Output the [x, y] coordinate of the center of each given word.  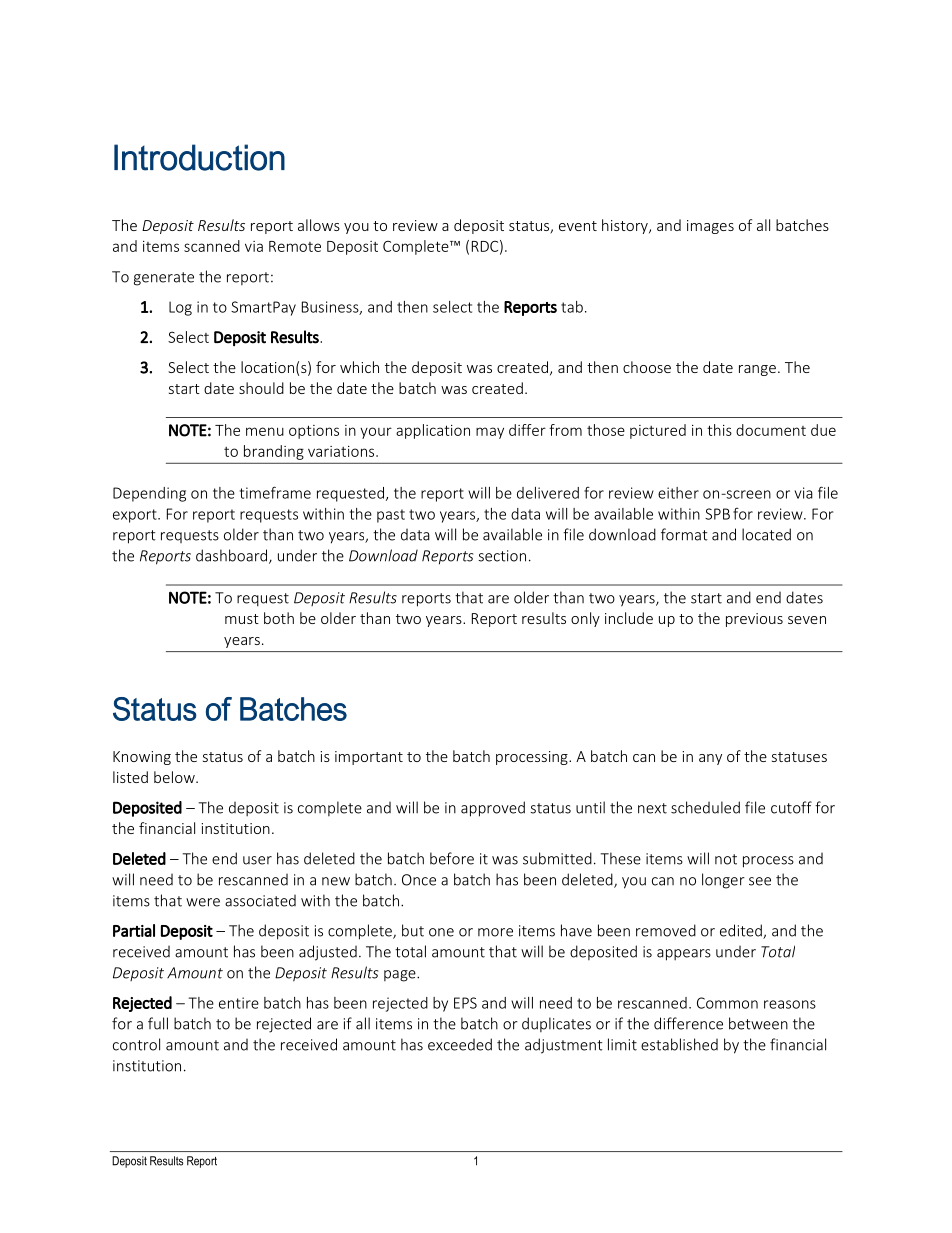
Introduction [199, 157]
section [502, 556]
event [578, 226]
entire [239, 1003]
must [242, 619]
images [710, 227]
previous [754, 620]
